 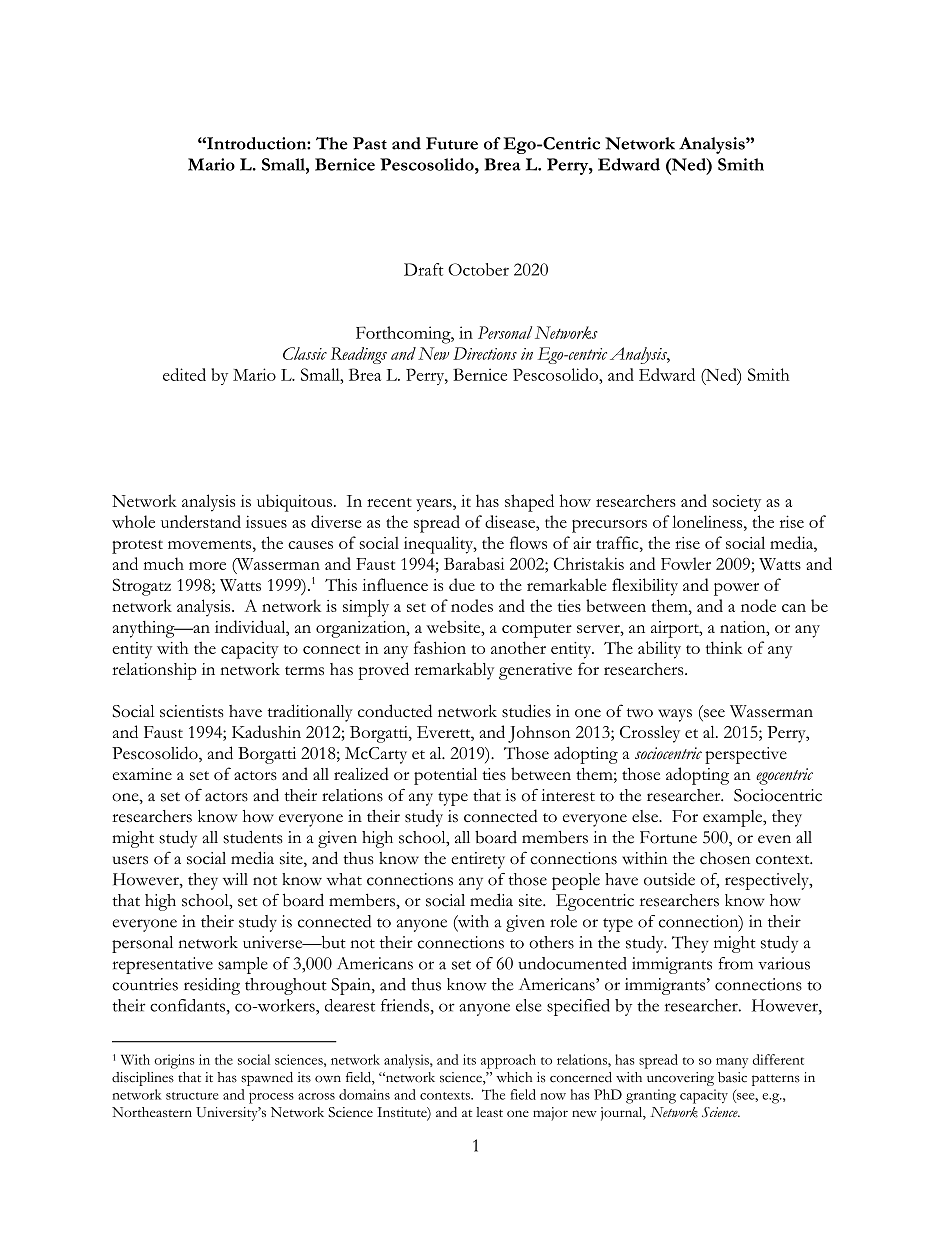 I want to click on uncovering, so click(x=680, y=1079).
